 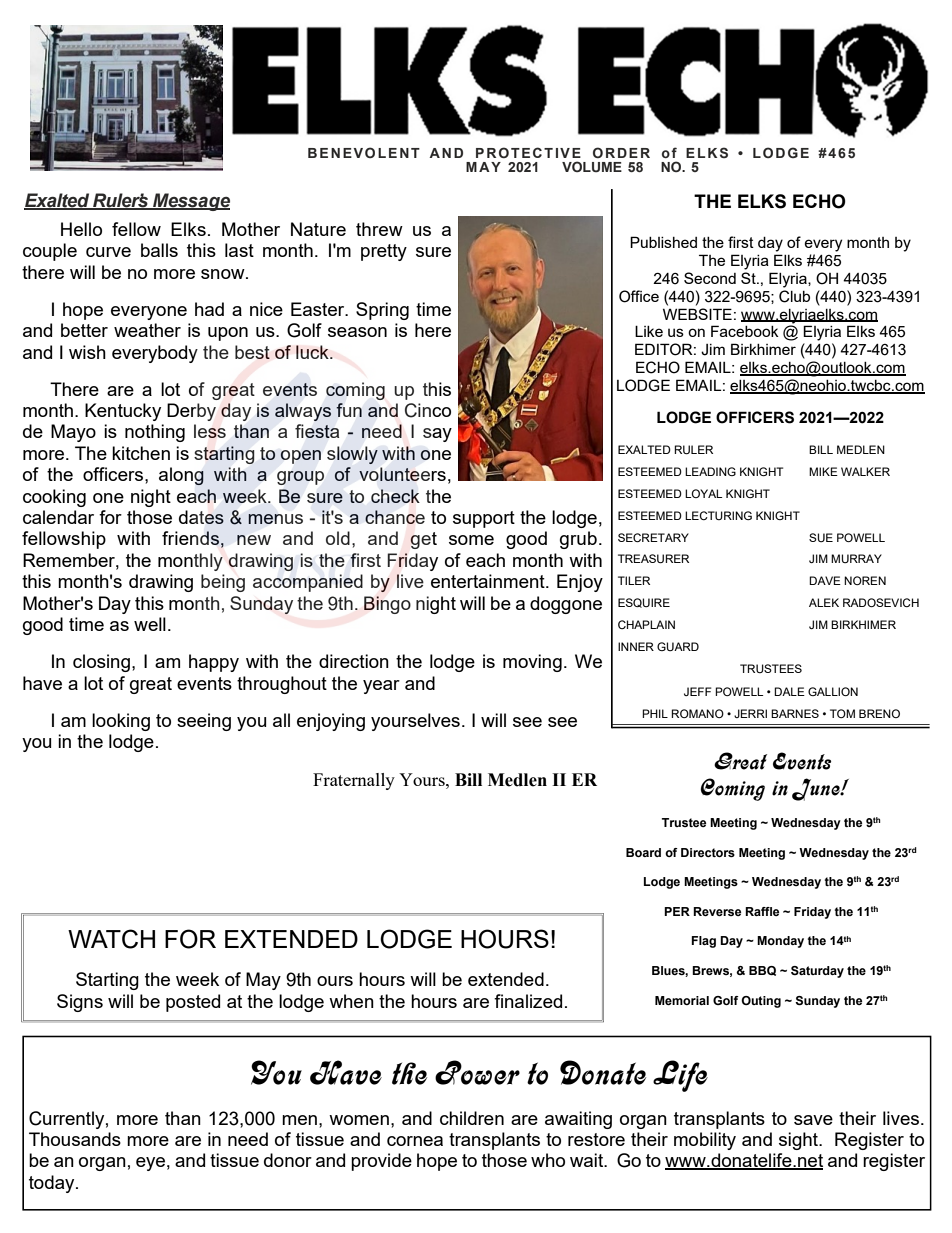 I want to click on nothing, so click(x=155, y=433).
